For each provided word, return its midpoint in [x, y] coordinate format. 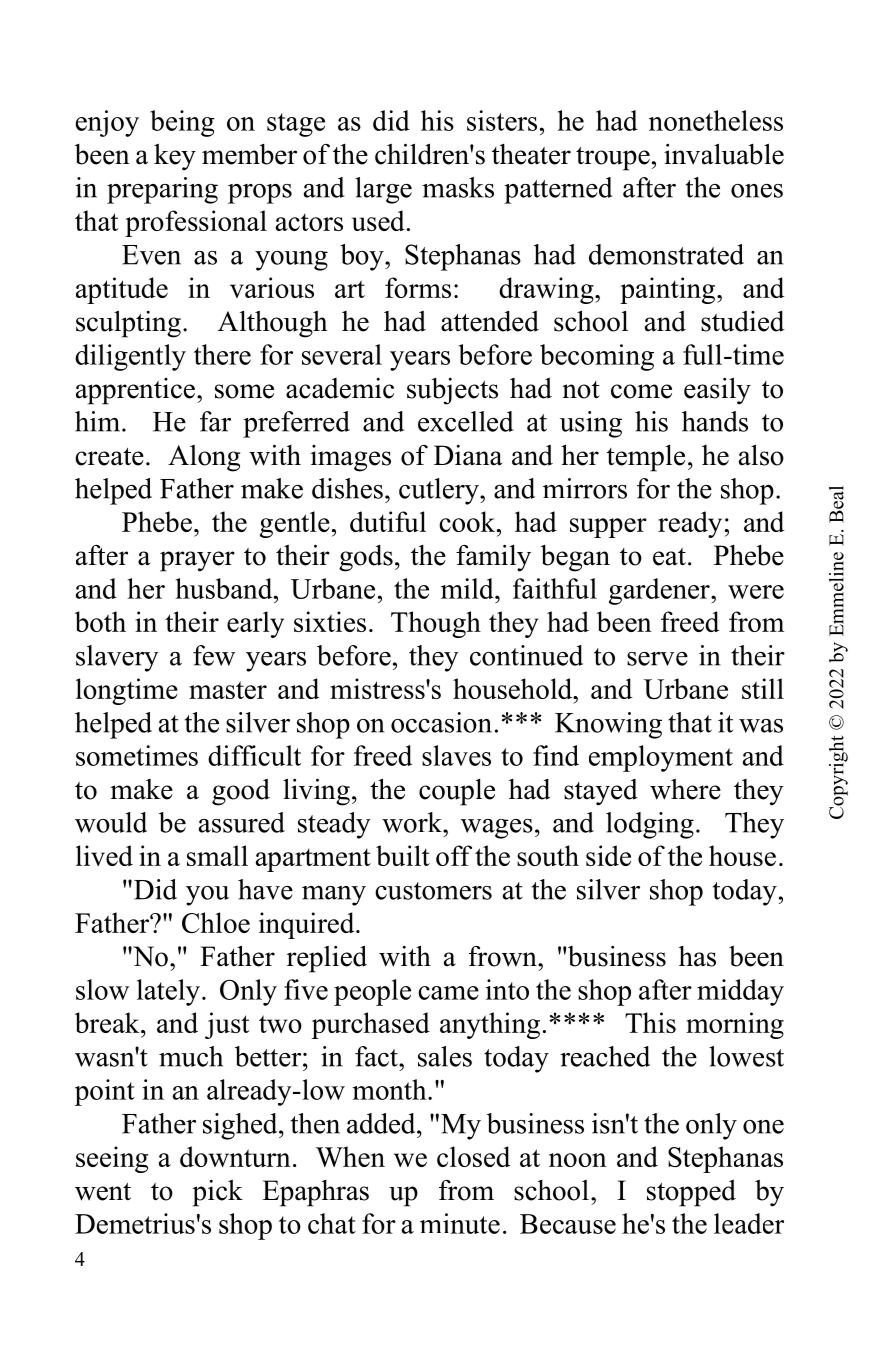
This [650, 1022]
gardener [660, 591]
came [448, 993]
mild [468, 588]
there [222, 354]
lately [168, 992]
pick [217, 1193]
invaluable [724, 154]
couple [457, 792]
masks [458, 187]
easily [717, 391]
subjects [452, 391]
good [241, 792]
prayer [197, 561]
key [175, 157]
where [685, 789]
